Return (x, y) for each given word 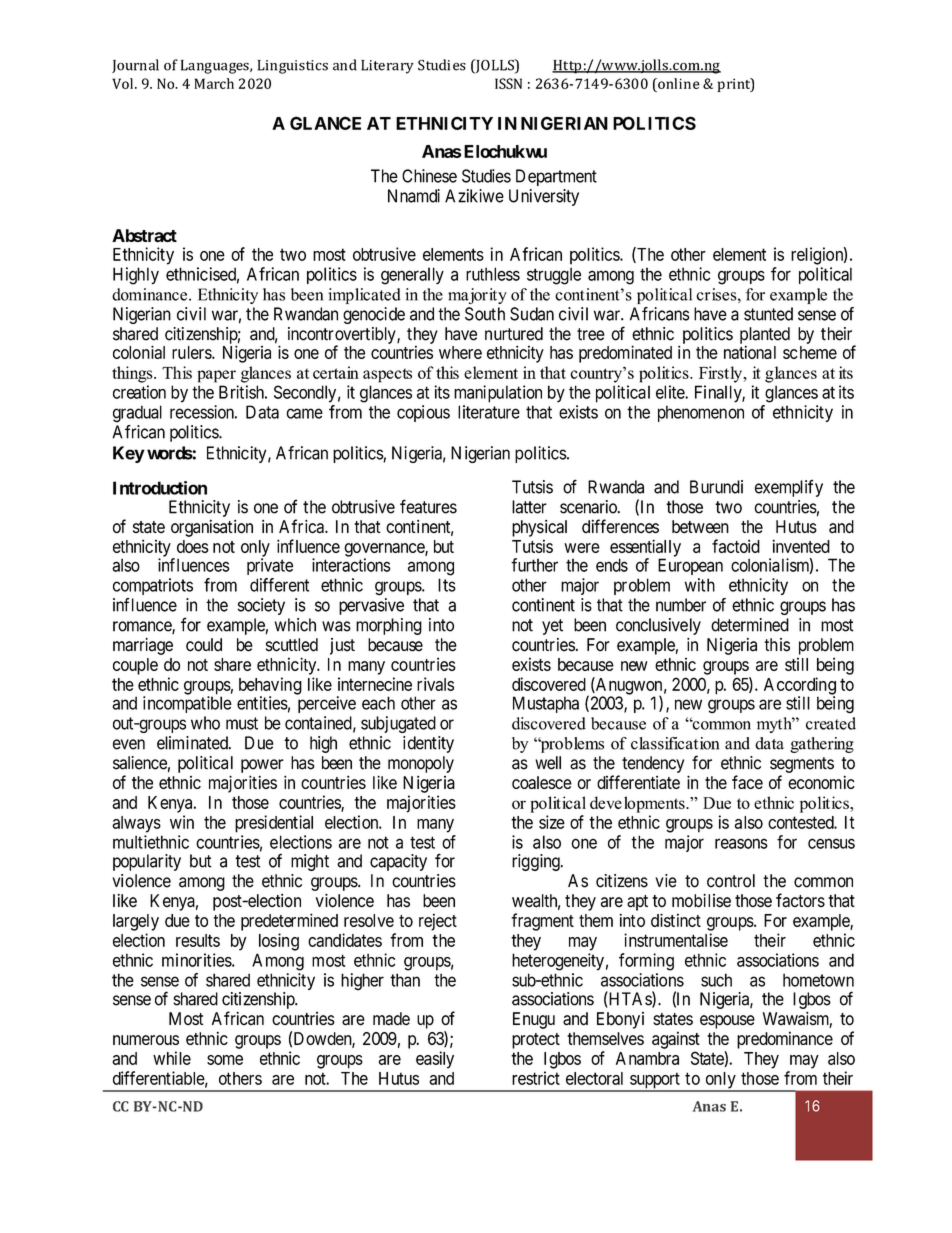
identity (428, 744)
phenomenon (701, 413)
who (205, 723)
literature (489, 412)
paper (216, 376)
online (678, 83)
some (225, 1060)
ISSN (508, 83)
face (747, 782)
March (214, 83)
